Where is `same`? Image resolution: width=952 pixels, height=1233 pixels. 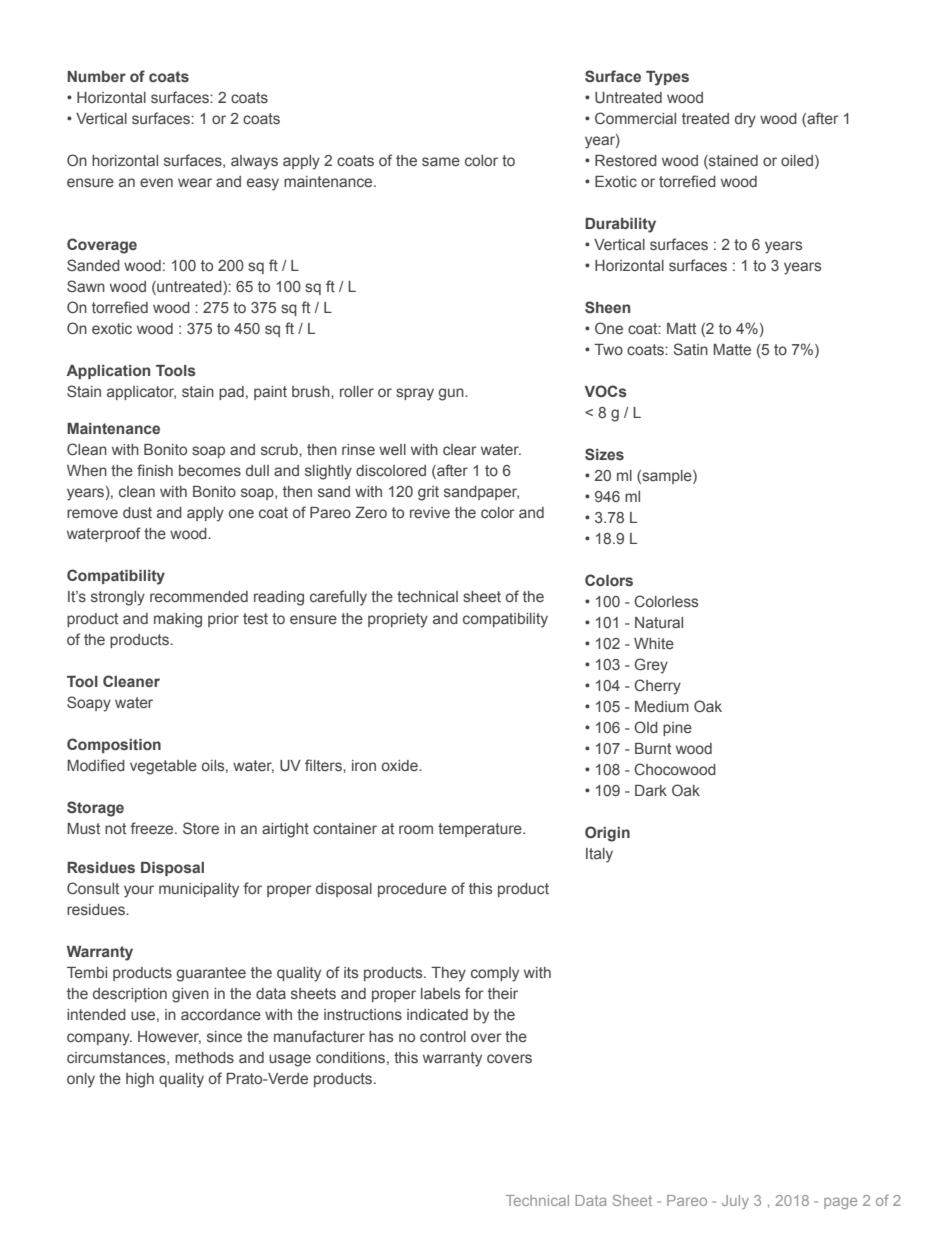
same is located at coordinates (441, 161).
